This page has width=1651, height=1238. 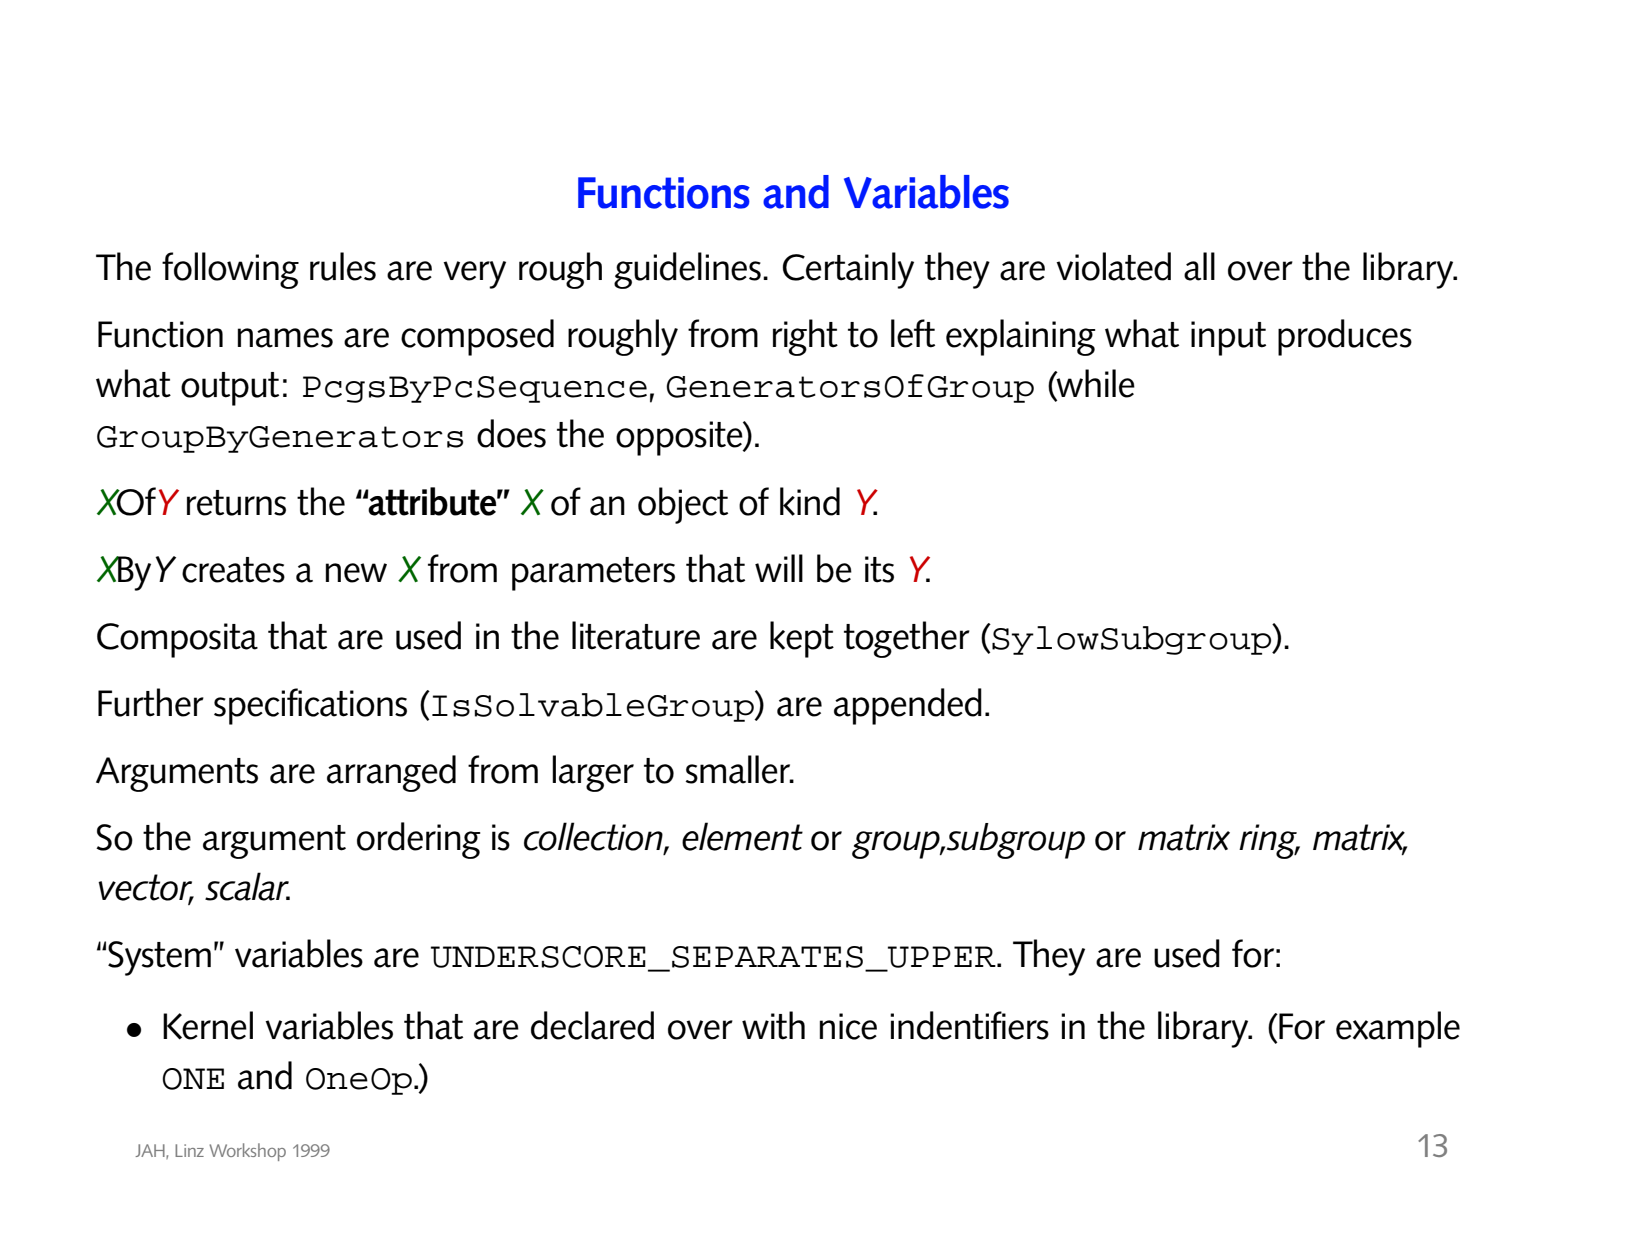 I want to click on Workshop, so click(x=247, y=1152).
